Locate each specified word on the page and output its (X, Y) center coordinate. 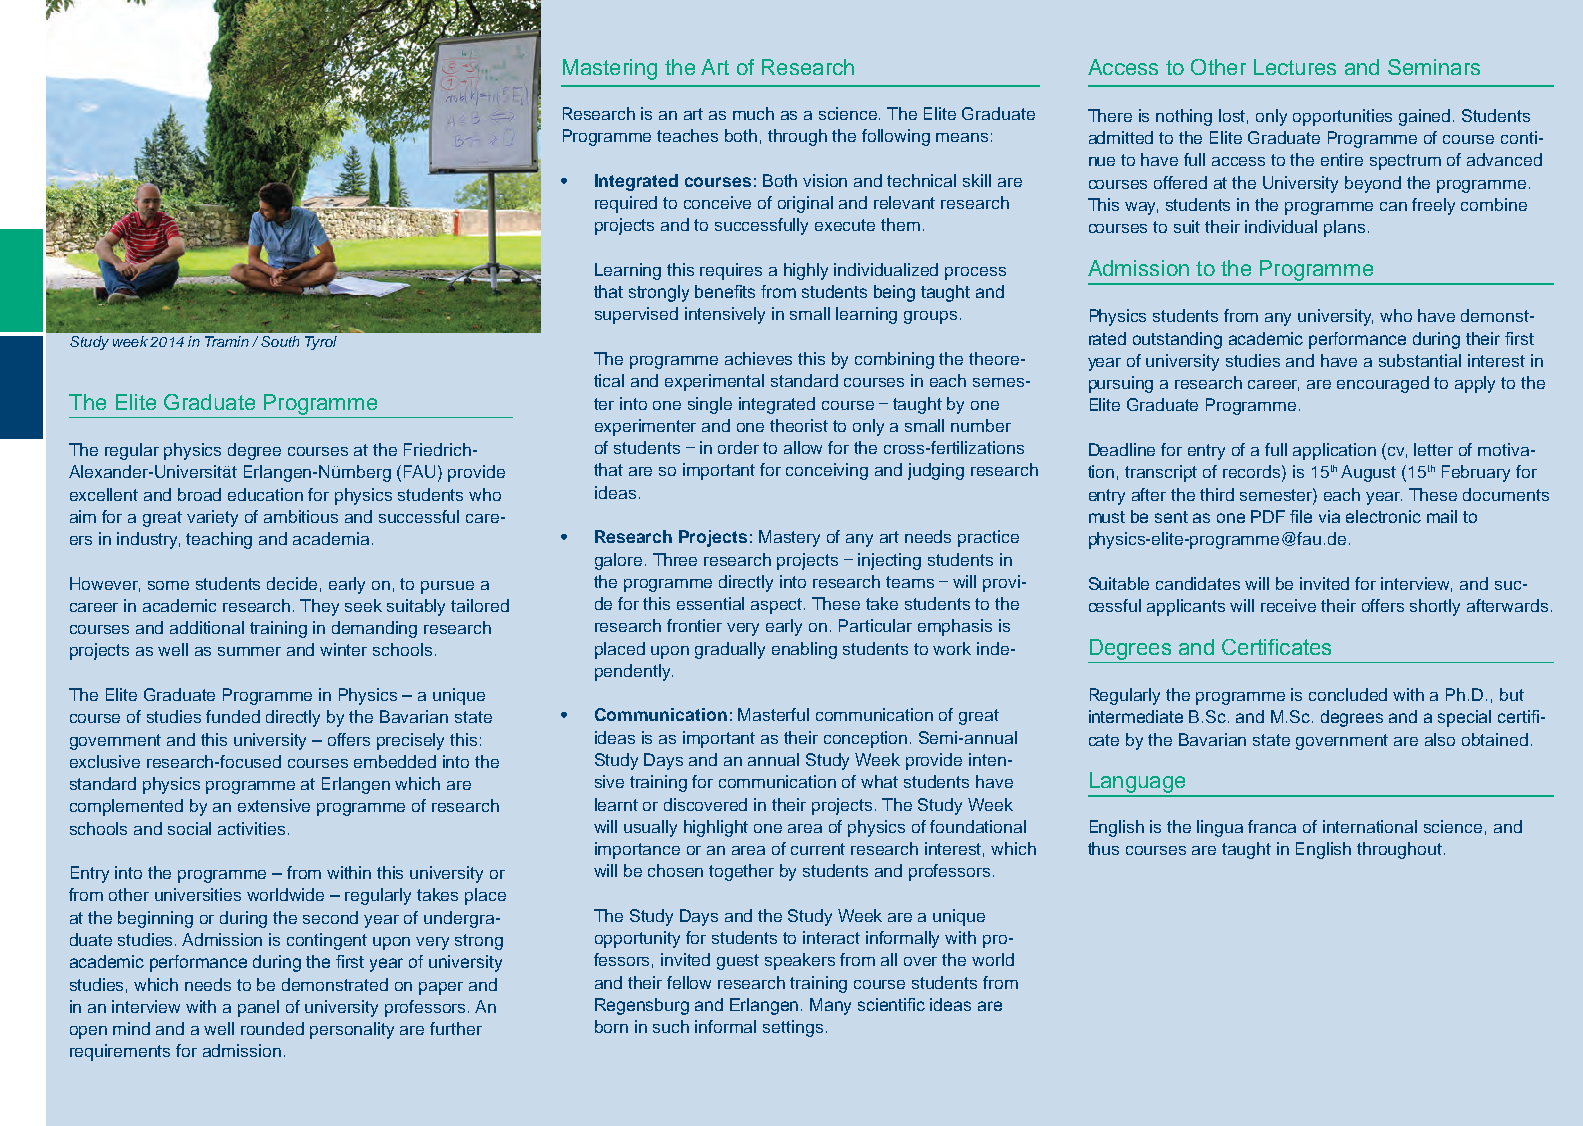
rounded (272, 1028)
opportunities (1342, 117)
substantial (1420, 360)
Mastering (610, 69)
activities (251, 828)
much (753, 113)
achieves (758, 358)
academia (331, 538)
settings (793, 1028)
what (879, 781)
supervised (636, 315)
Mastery (789, 538)
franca (1272, 826)
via (1329, 516)
